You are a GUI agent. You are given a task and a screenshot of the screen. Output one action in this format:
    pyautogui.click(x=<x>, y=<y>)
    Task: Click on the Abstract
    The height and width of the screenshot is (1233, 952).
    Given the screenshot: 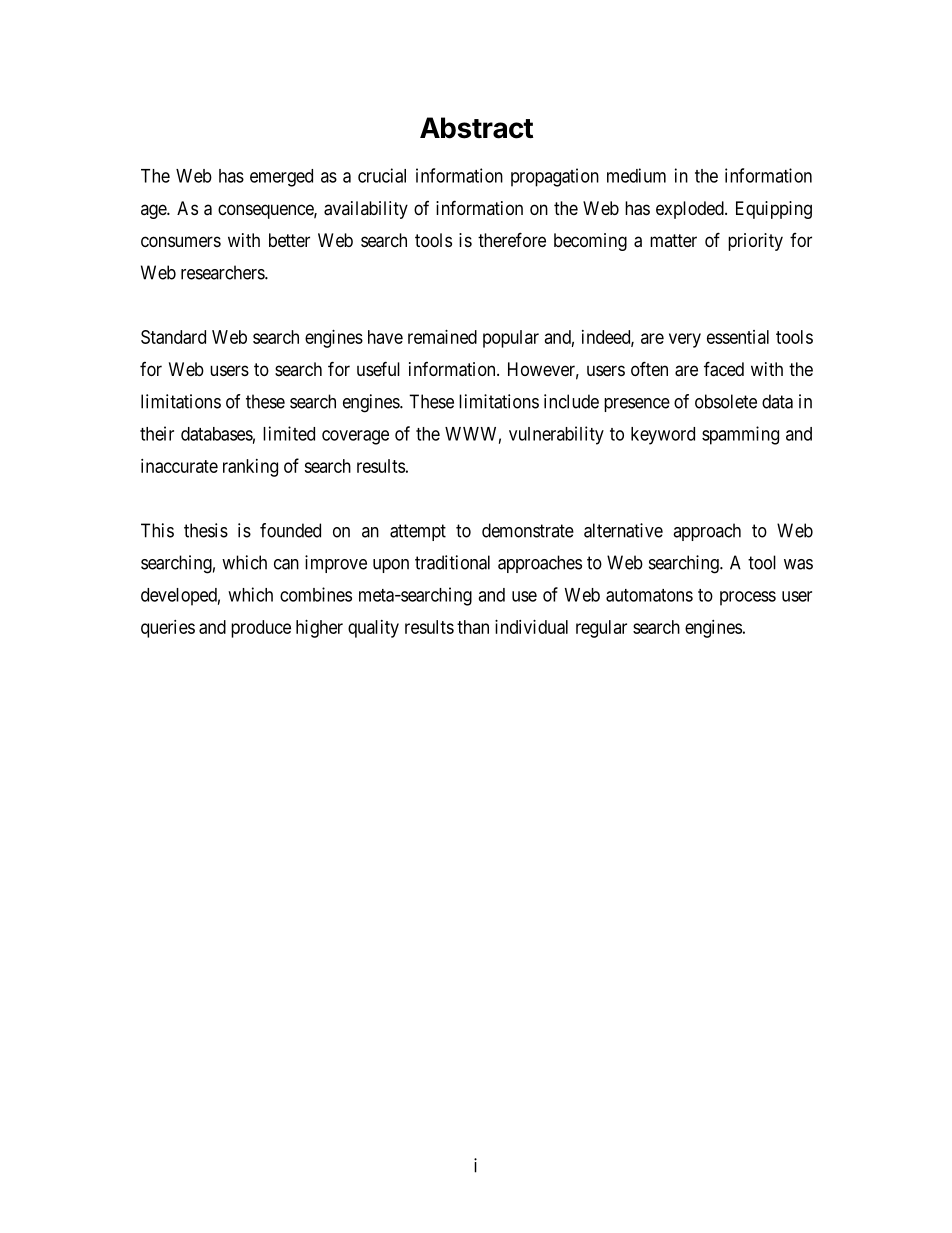 What is the action you would take?
    pyautogui.click(x=476, y=128)
